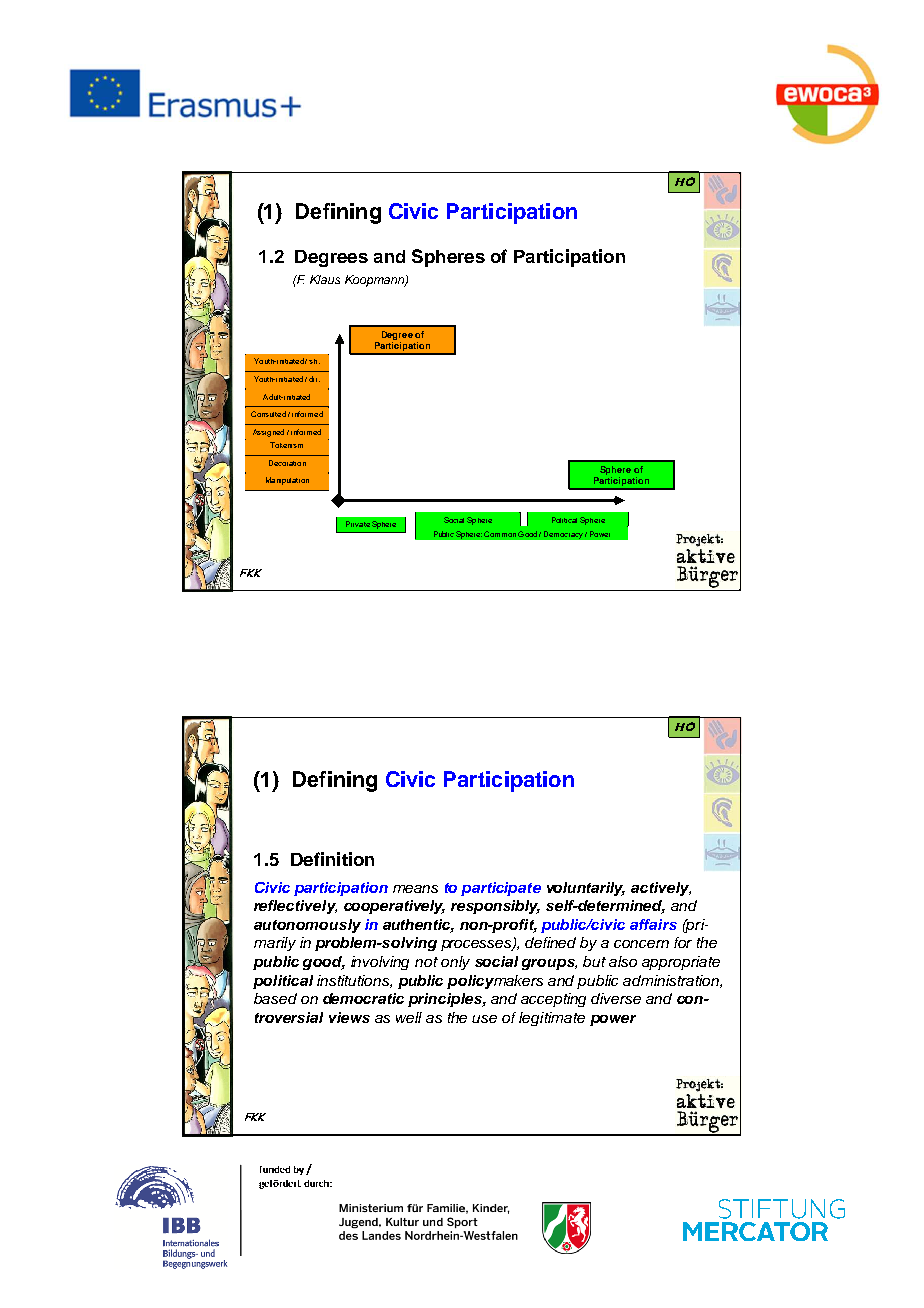  Describe the element at coordinates (661, 889) in the document. I see `actively` at that location.
